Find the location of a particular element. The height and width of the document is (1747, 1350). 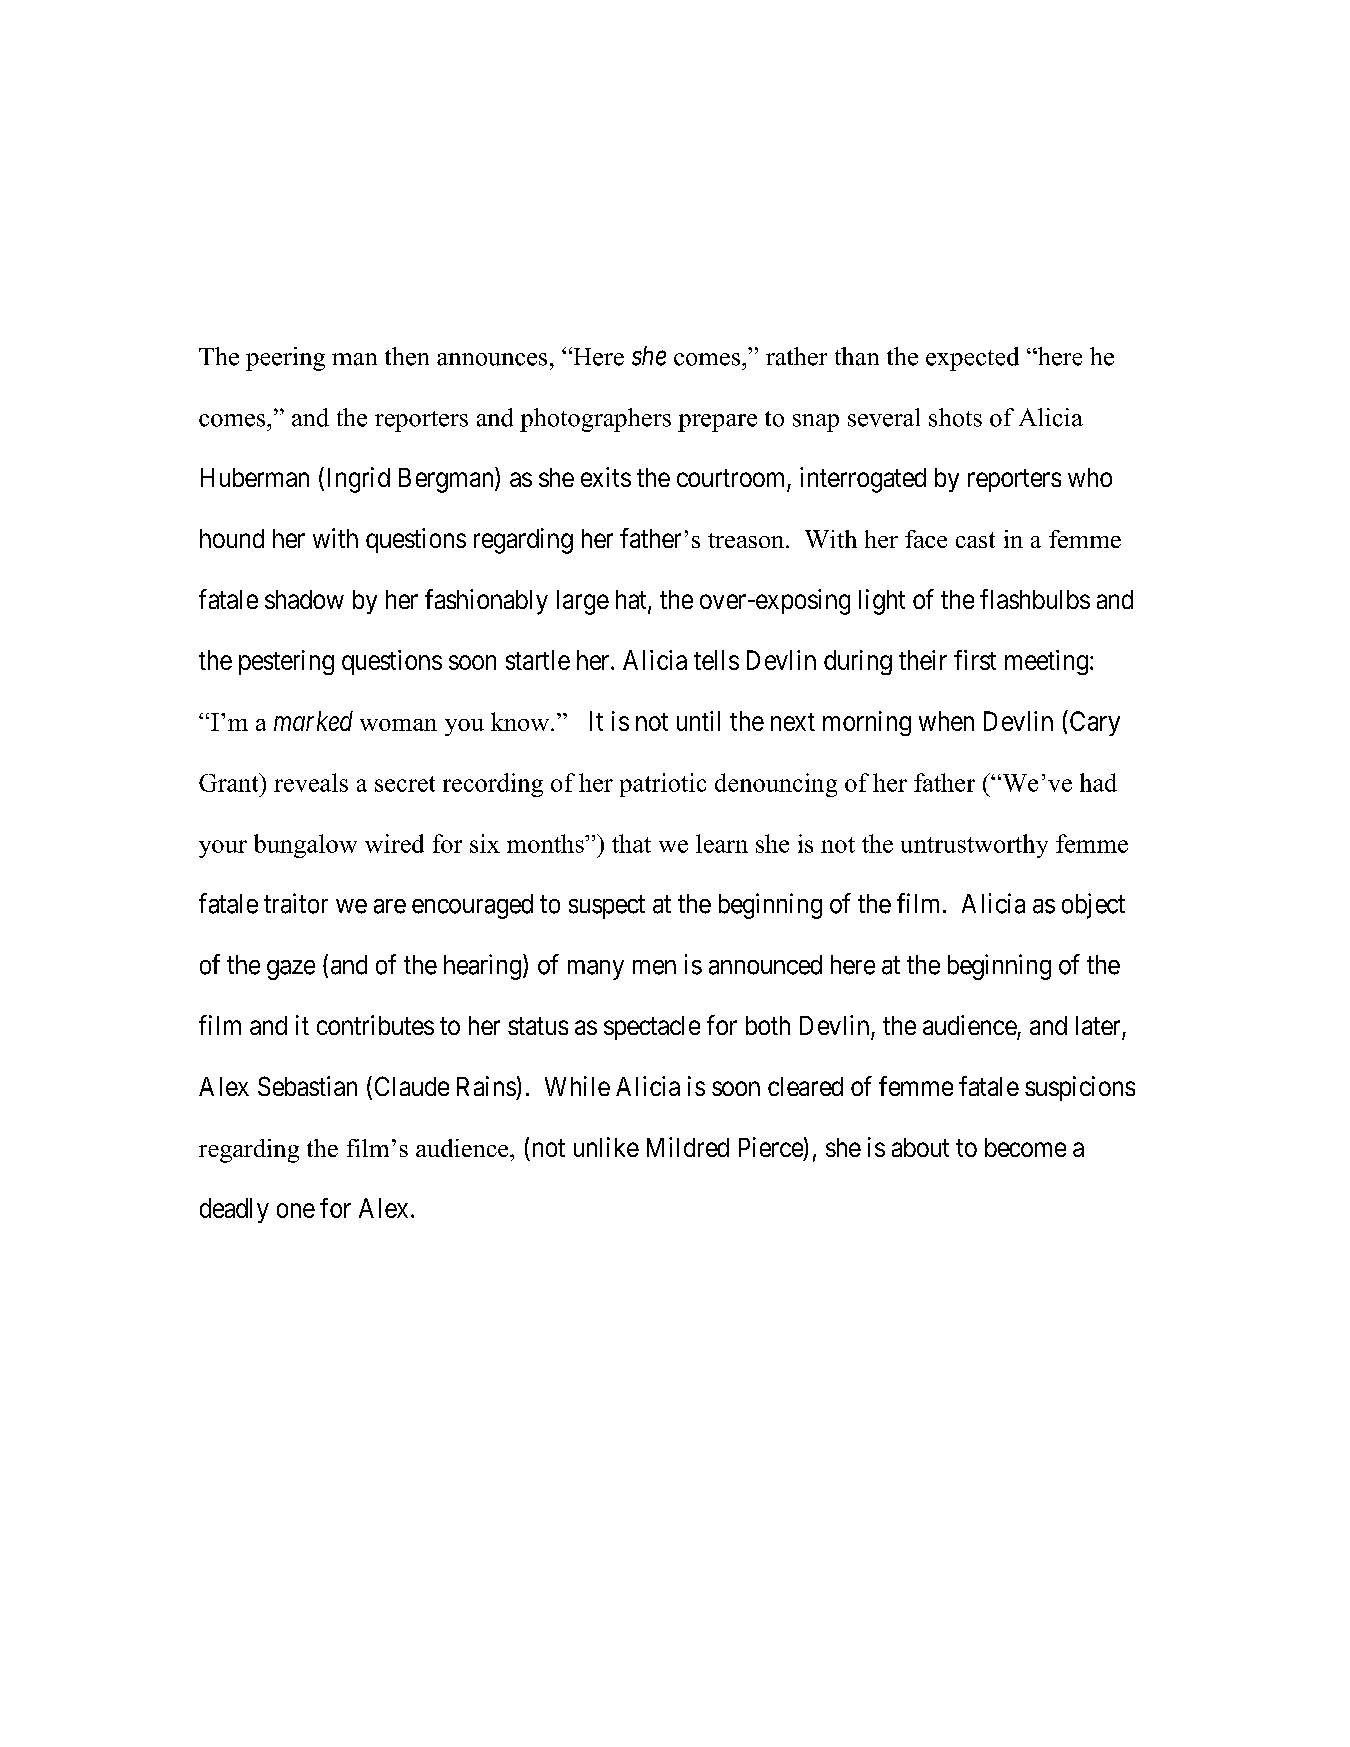

Mildred is located at coordinates (688, 1147).
